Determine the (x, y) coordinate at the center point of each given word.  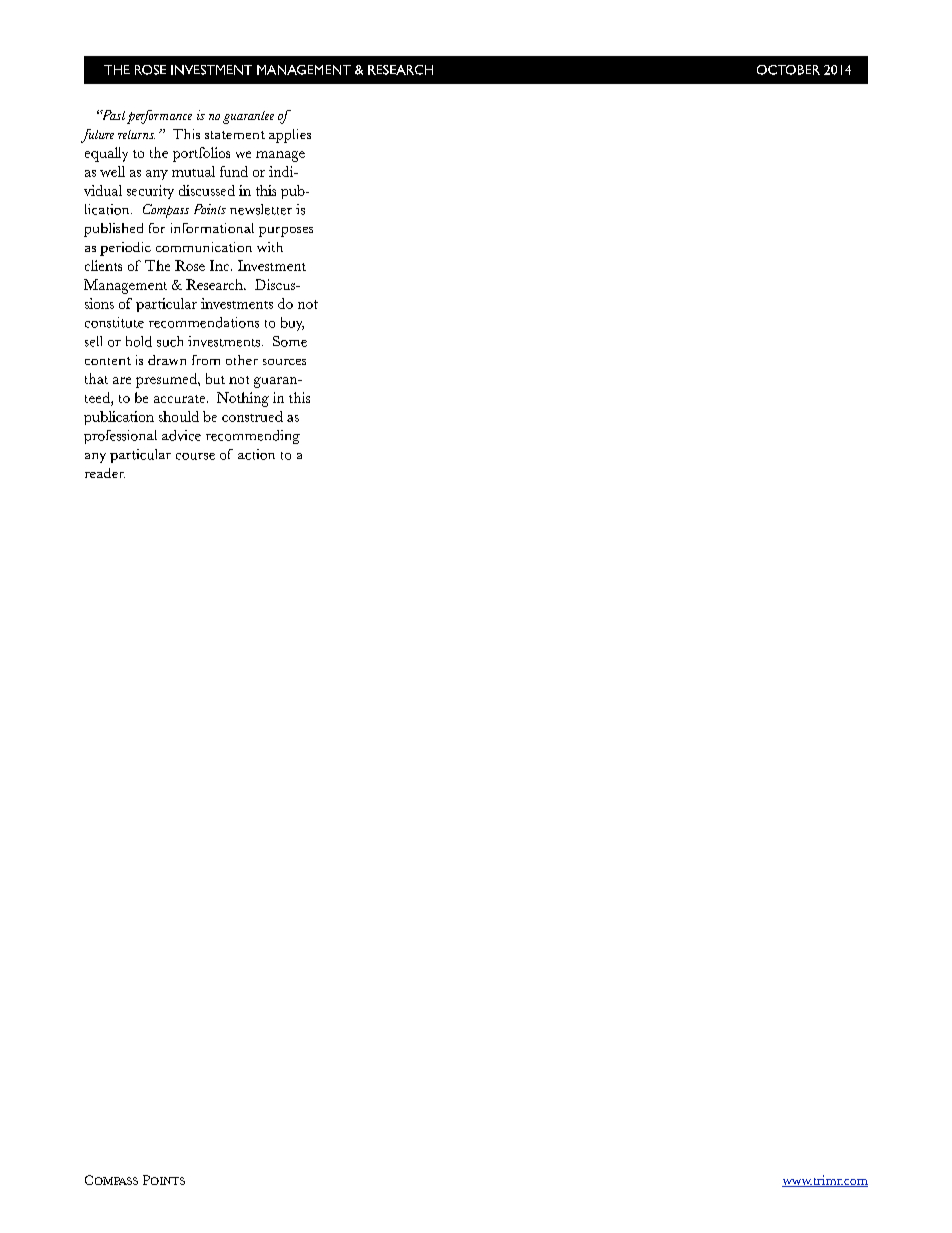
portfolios (201, 154)
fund (234, 171)
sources (284, 362)
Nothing (243, 399)
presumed (167, 380)
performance (159, 117)
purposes (286, 232)
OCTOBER (788, 70)
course (195, 456)
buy (292, 324)
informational (212, 228)
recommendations (204, 322)
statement (235, 135)
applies (290, 136)
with (270, 247)
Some (290, 341)
